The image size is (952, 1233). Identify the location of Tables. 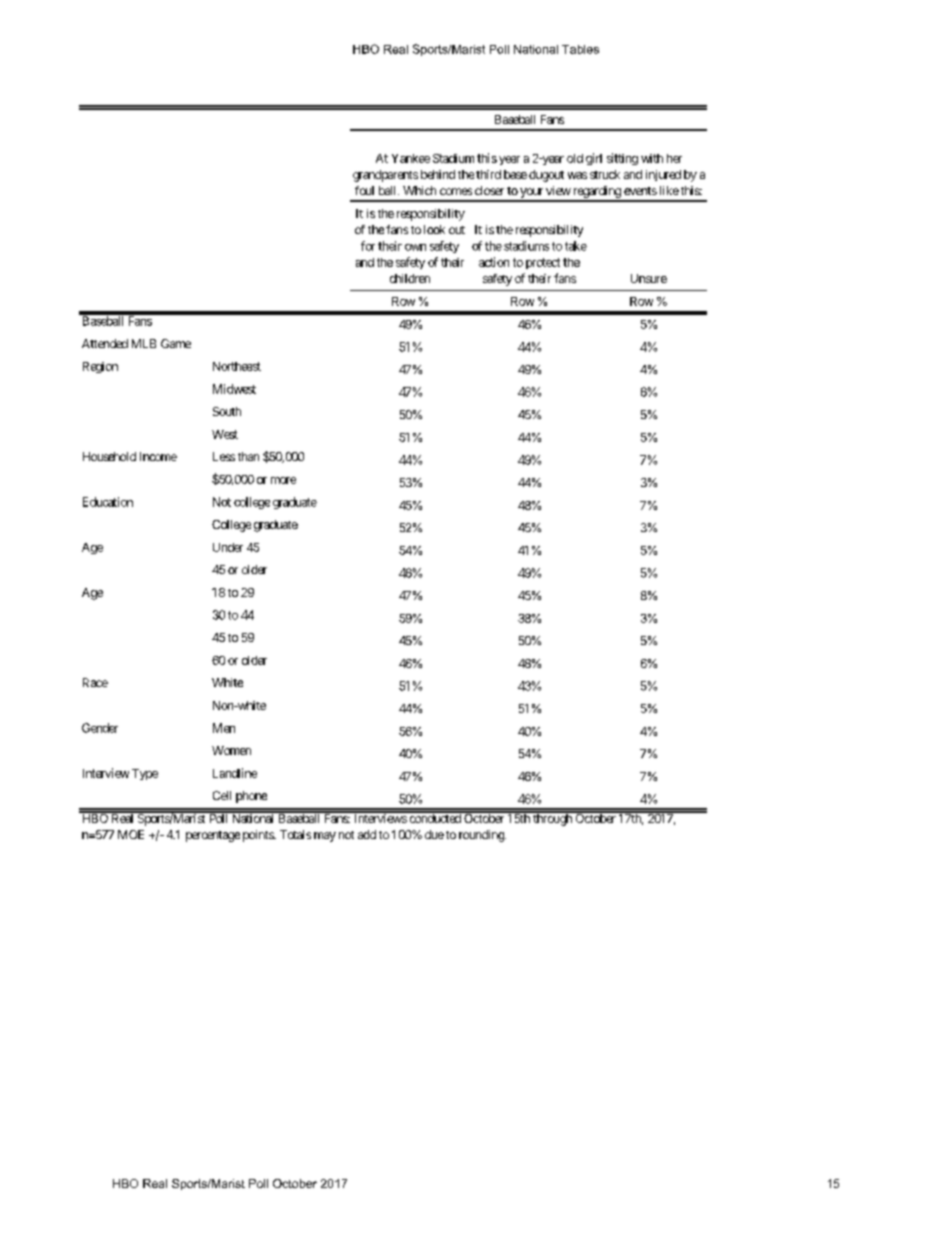
(580, 49).
